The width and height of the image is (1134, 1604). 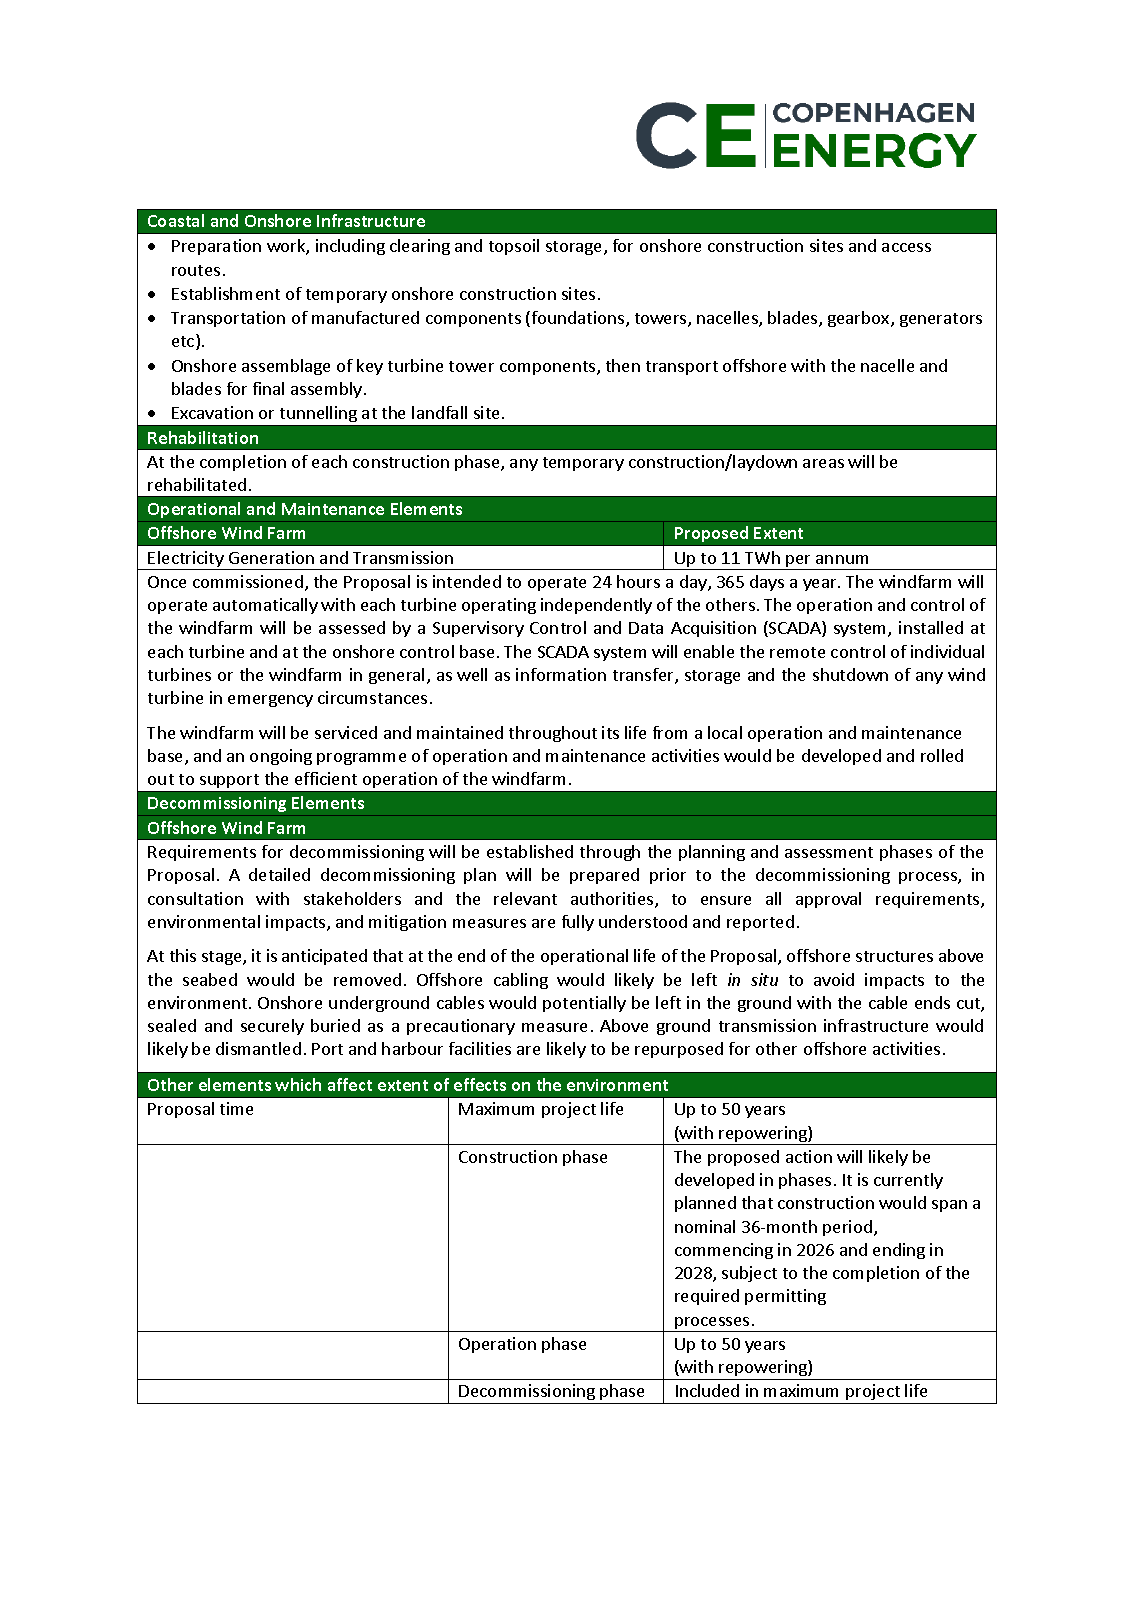 I want to click on independently, so click(x=596, y=606).
